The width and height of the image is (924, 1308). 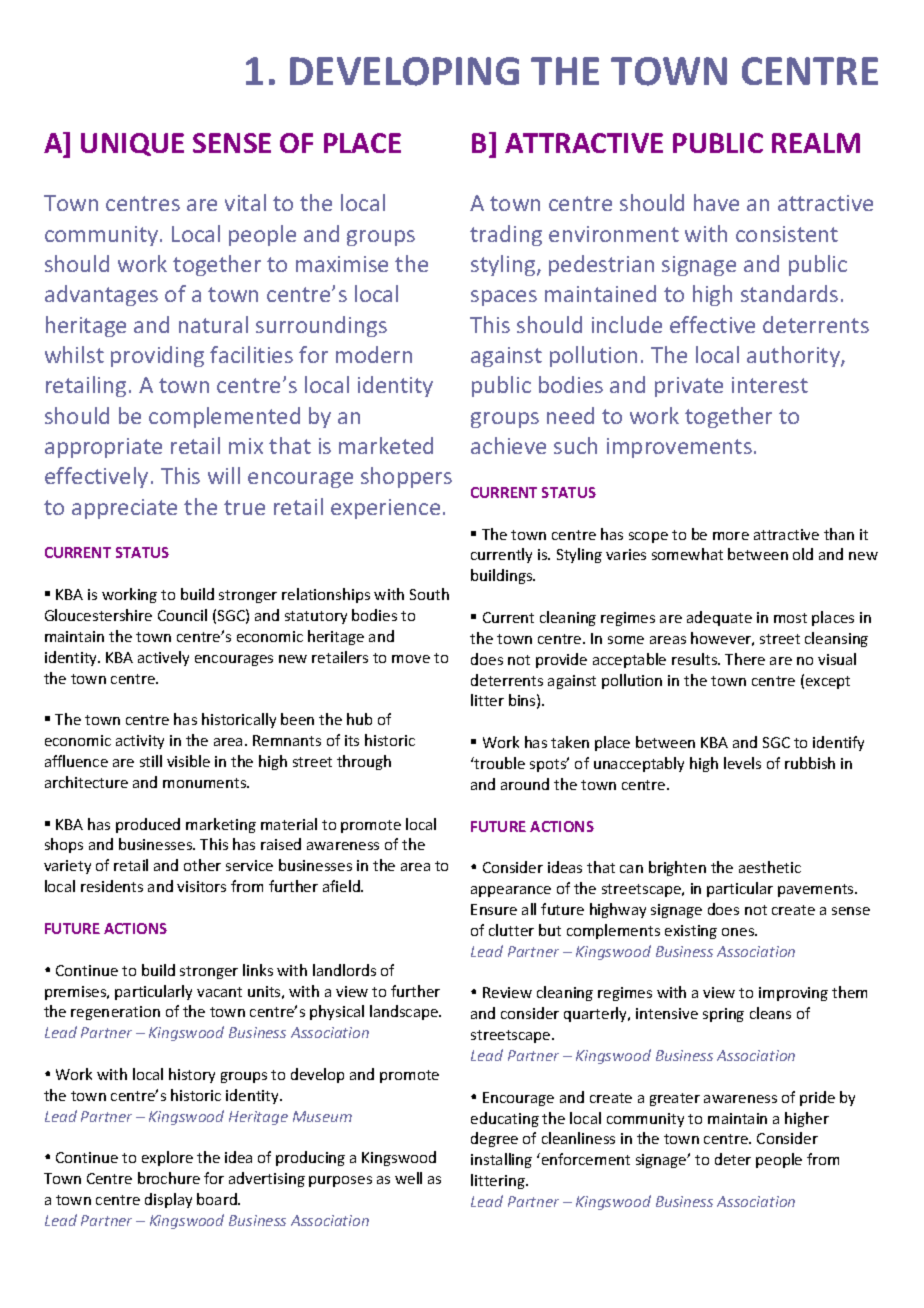 I want to click on aesthetic, so click(x=770, y=867).
